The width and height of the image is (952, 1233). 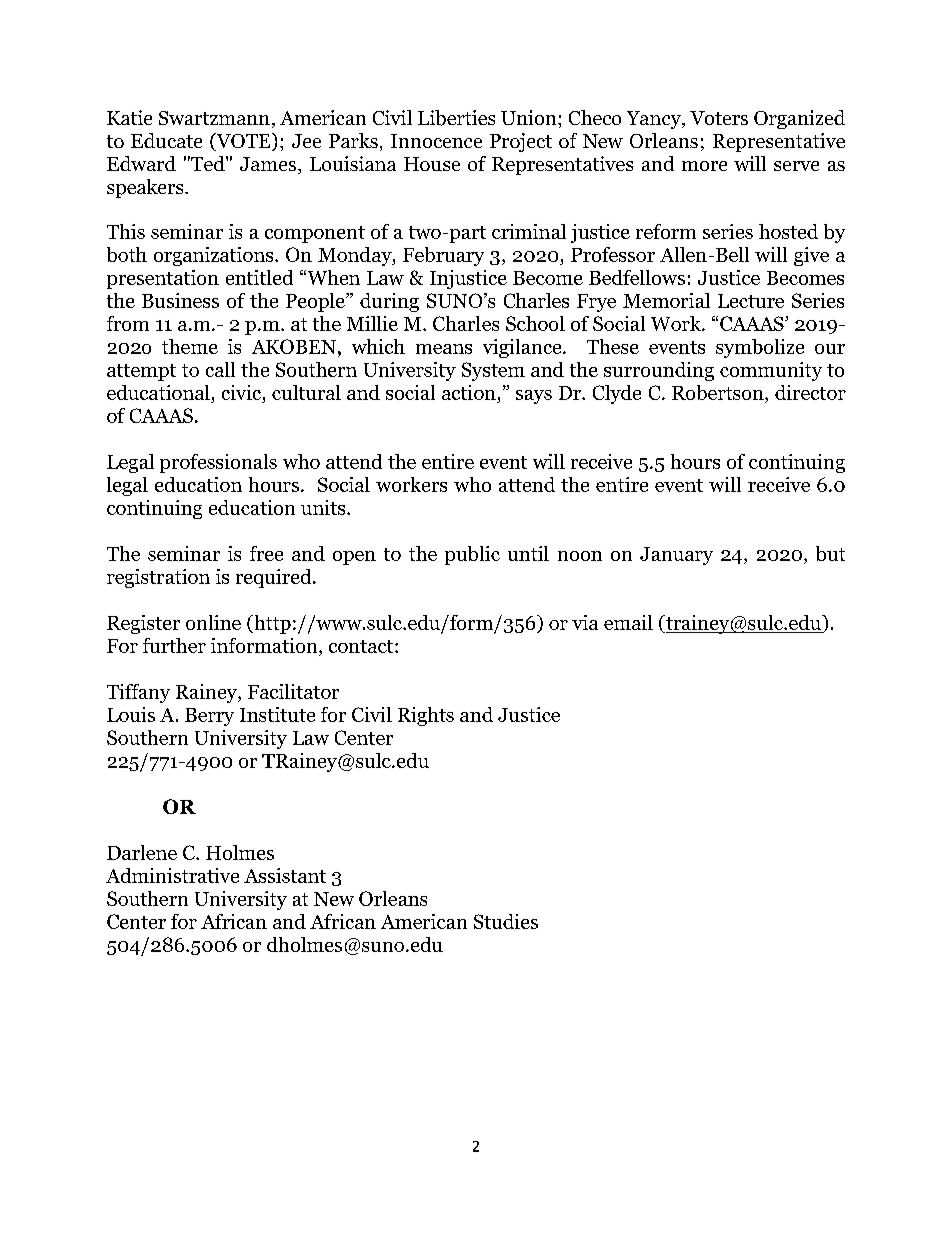 I want to click on free, so click(x=266, y=553).
